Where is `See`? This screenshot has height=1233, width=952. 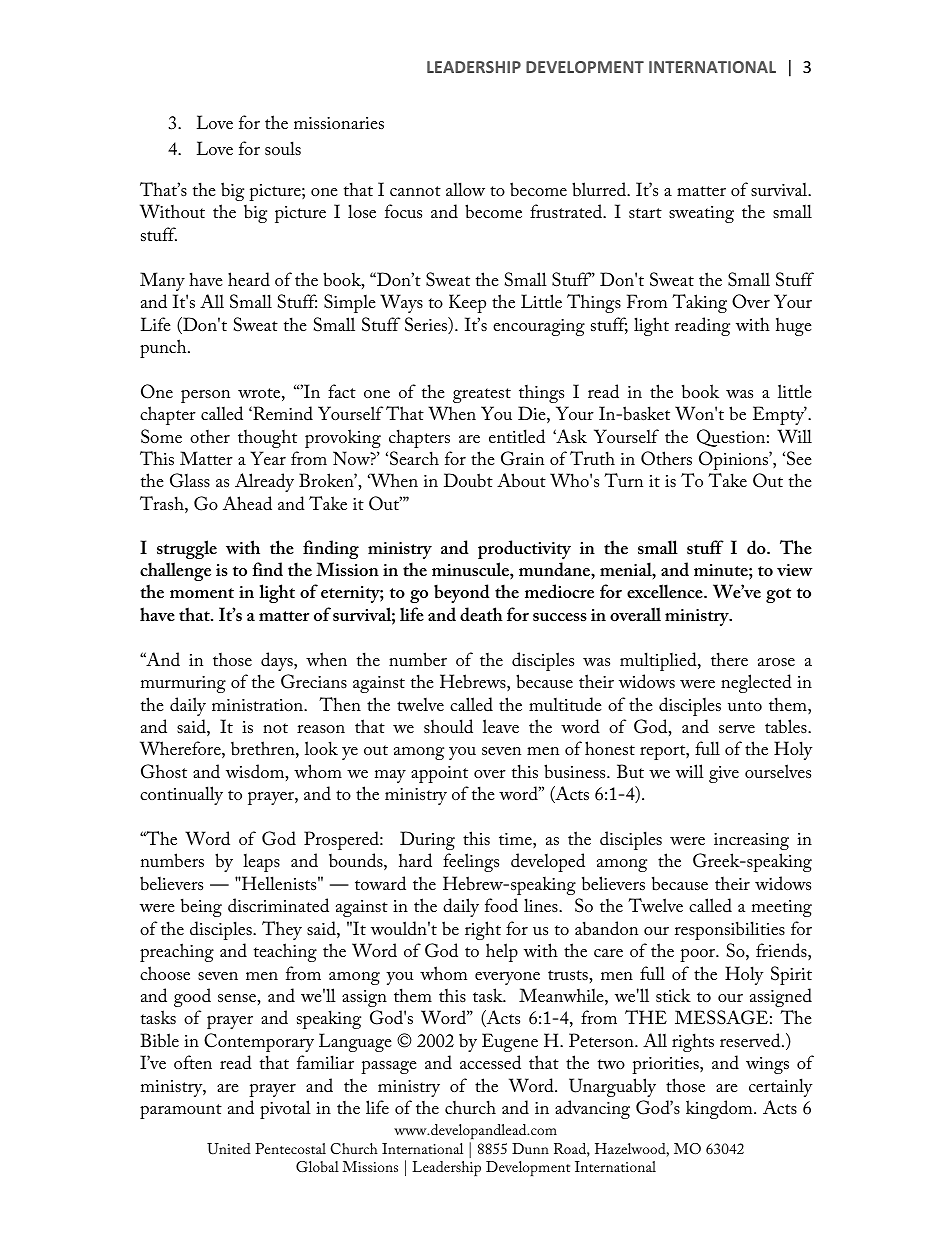 See is located at coordinates (799, 458).
